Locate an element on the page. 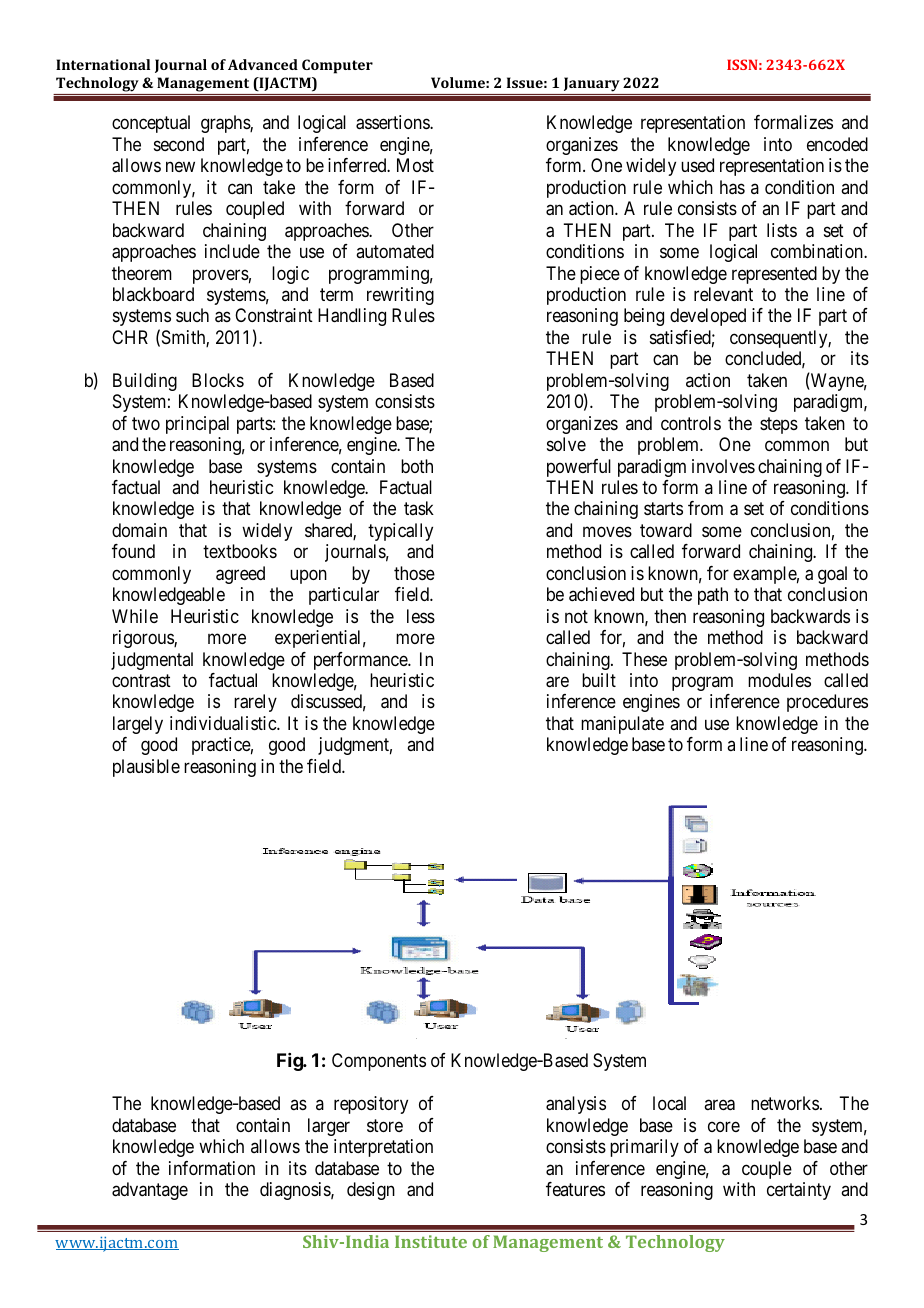 Image resolution: width=924 pixels, height=1308 pixels. Institute is located at coordinates (431, 1241).
